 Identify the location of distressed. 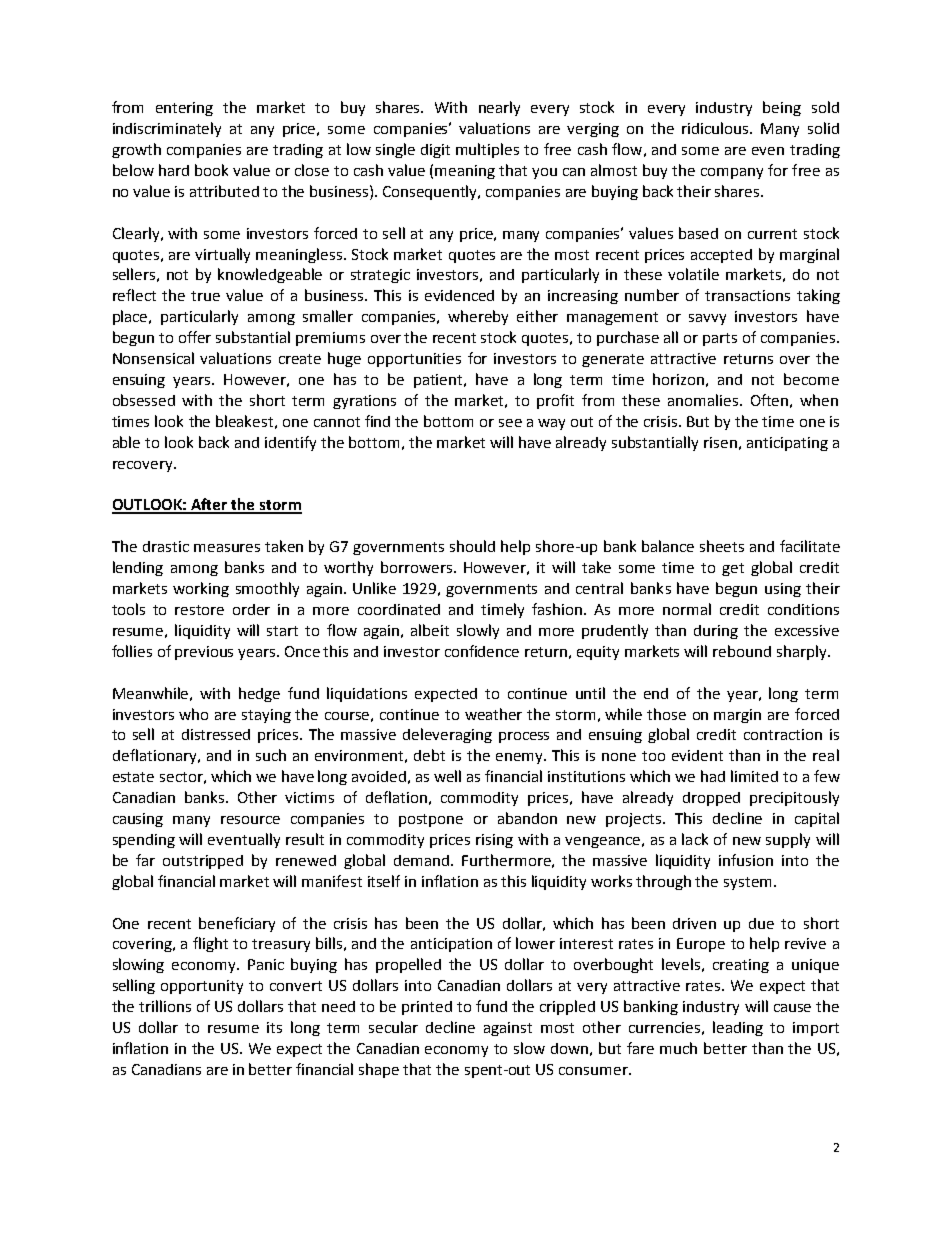
(216, 734).
